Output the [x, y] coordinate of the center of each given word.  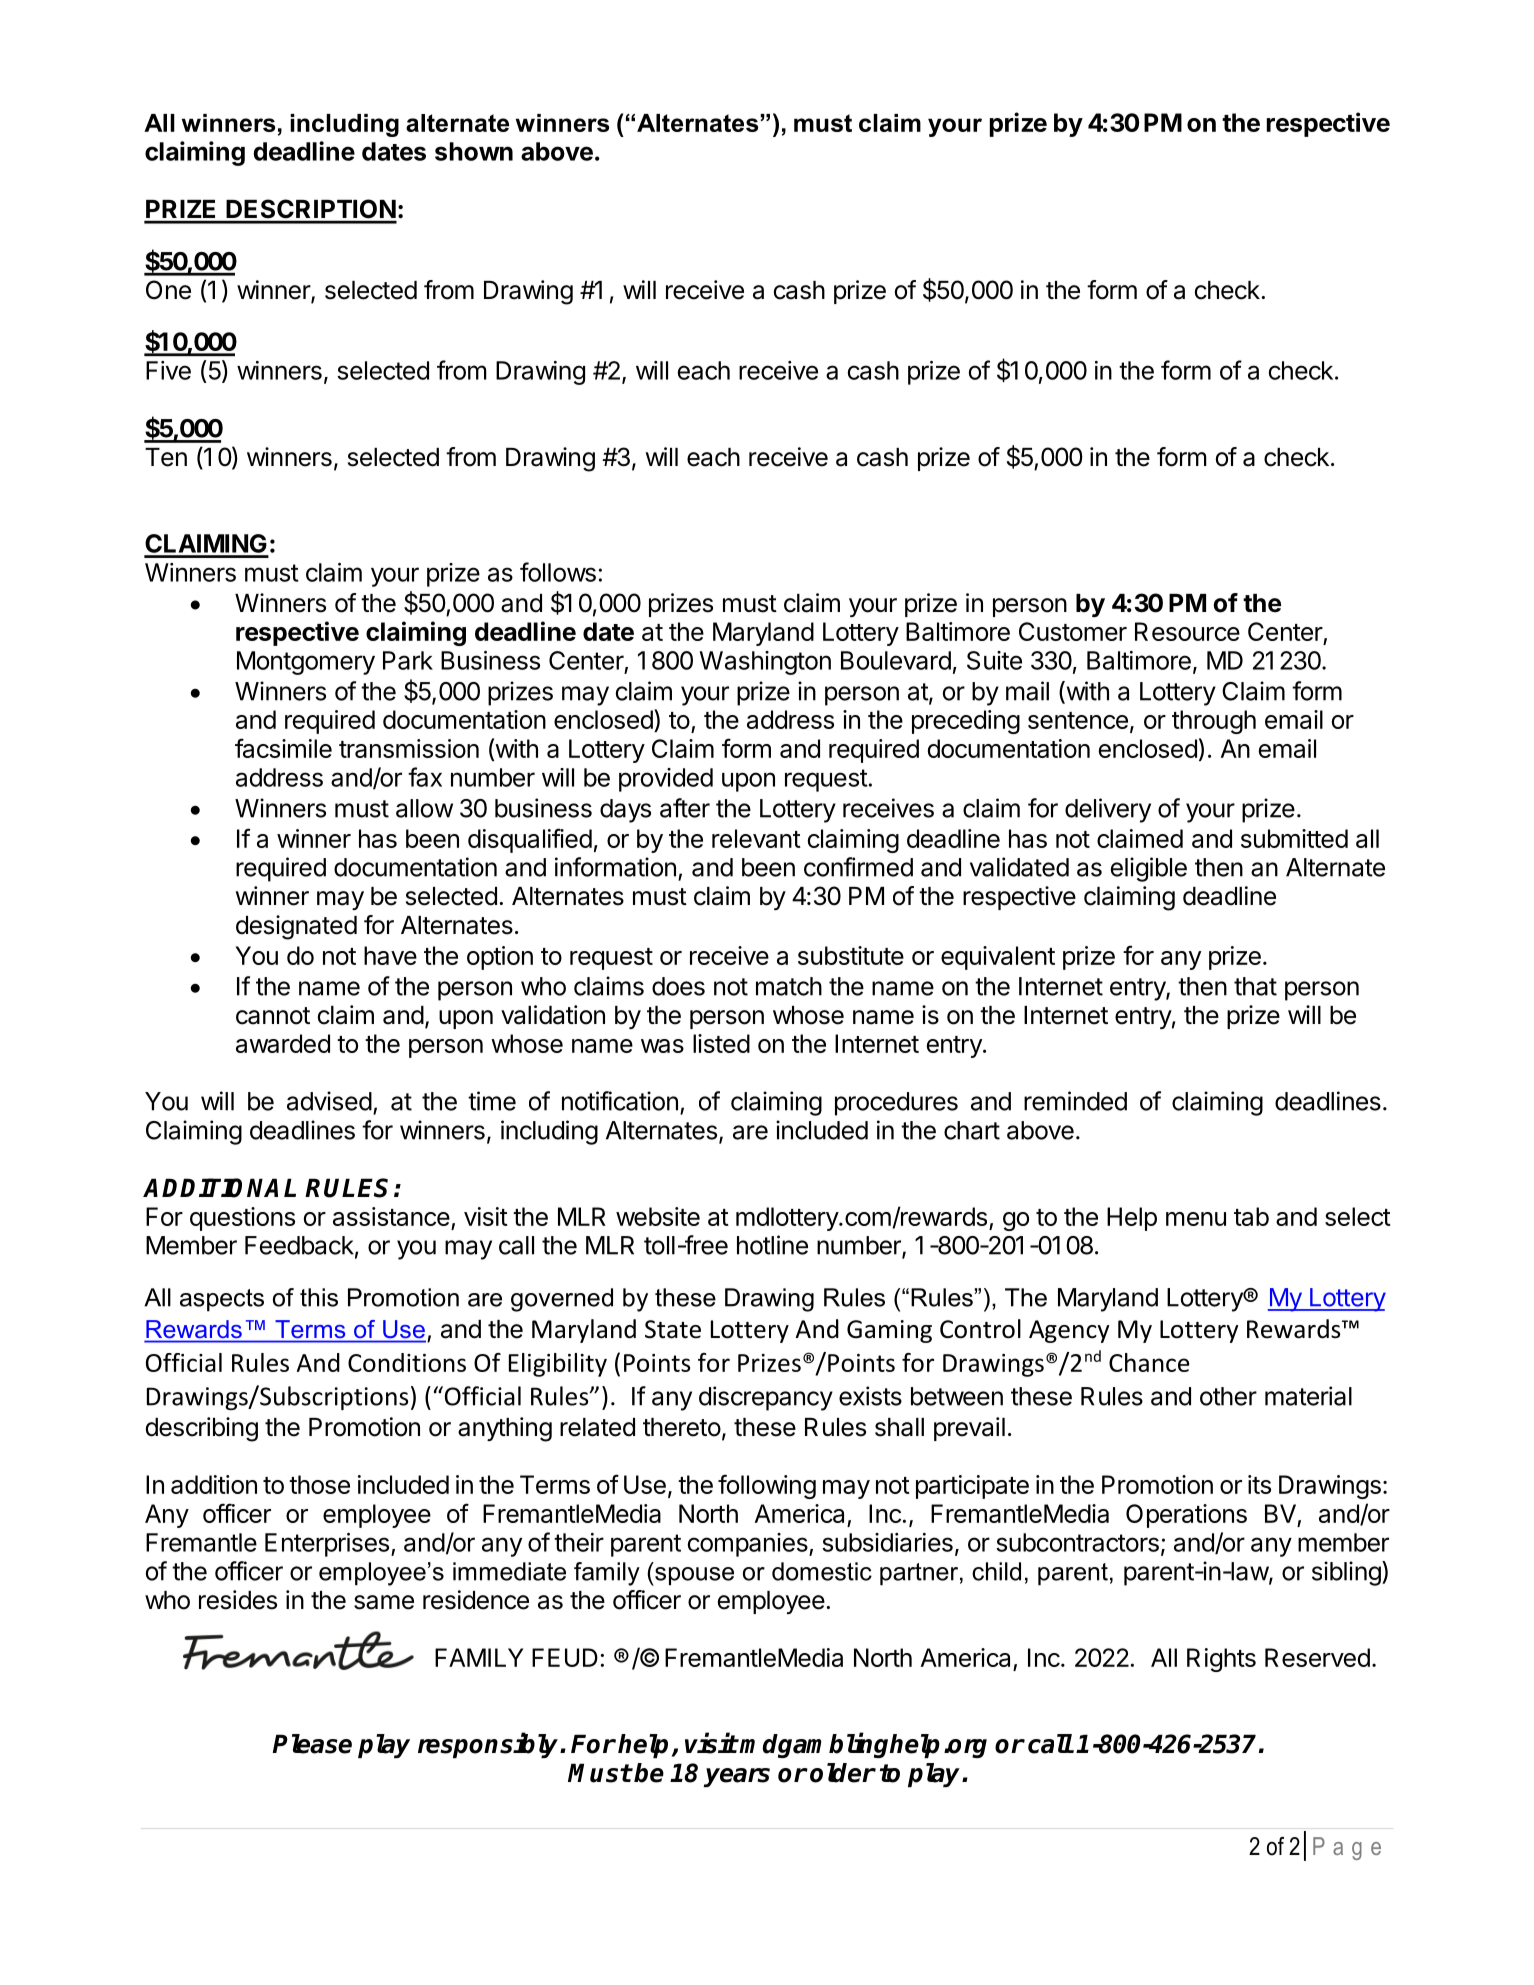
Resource [1187, 631]
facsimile [283, 748]
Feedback [299, 1245]
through [1214, 722]
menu [1196, 1219]
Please [312, 1744]
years [736, 1777]
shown [474, 151]
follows [558, 572]
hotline [772, 1245]
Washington [765, 663]
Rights [1221, 1660]
